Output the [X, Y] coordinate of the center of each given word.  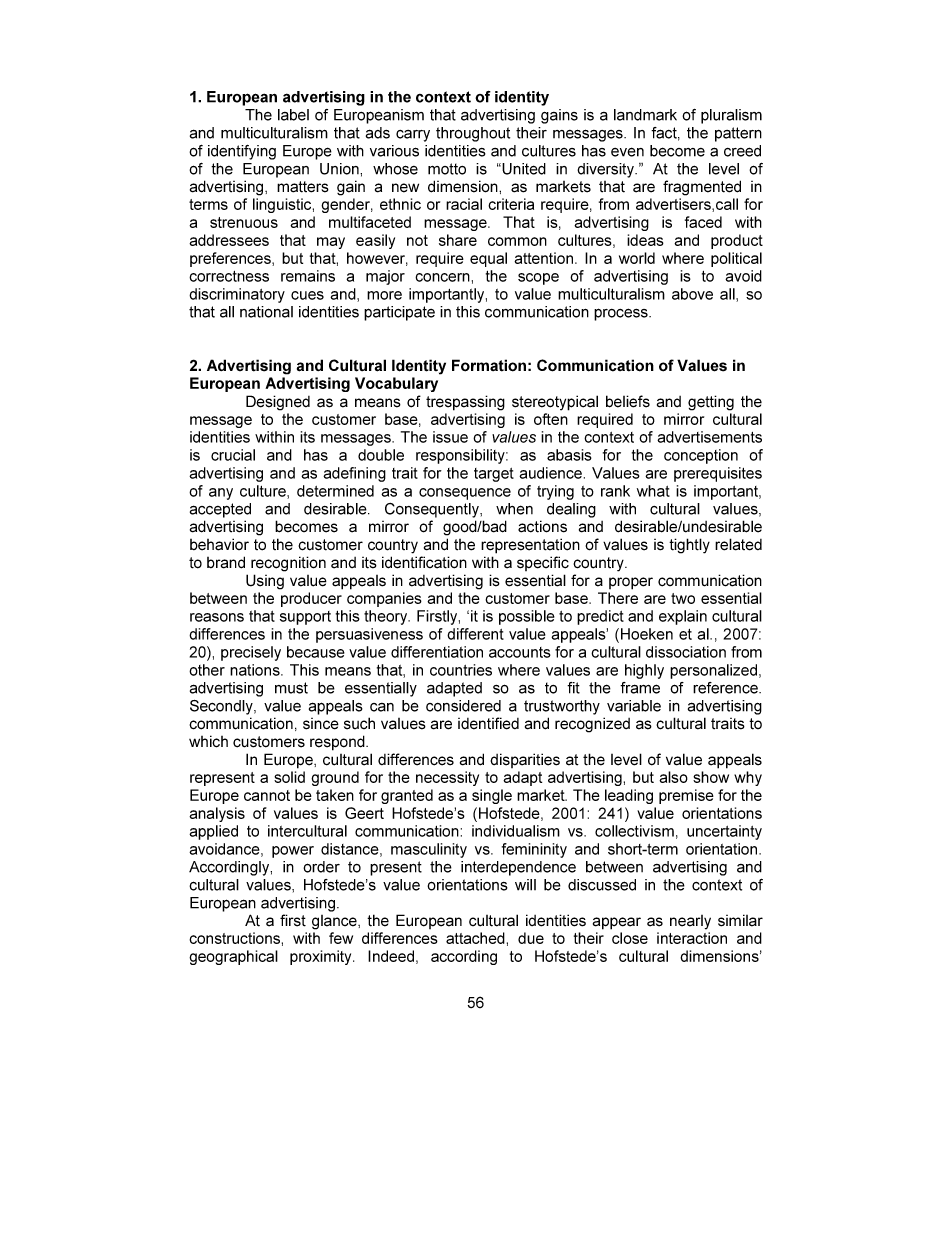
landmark [645, 115]
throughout [473, 134]
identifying [242, 152]
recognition [288, 564]
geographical [233, 957]
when [514, 509]
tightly [689, 546]
